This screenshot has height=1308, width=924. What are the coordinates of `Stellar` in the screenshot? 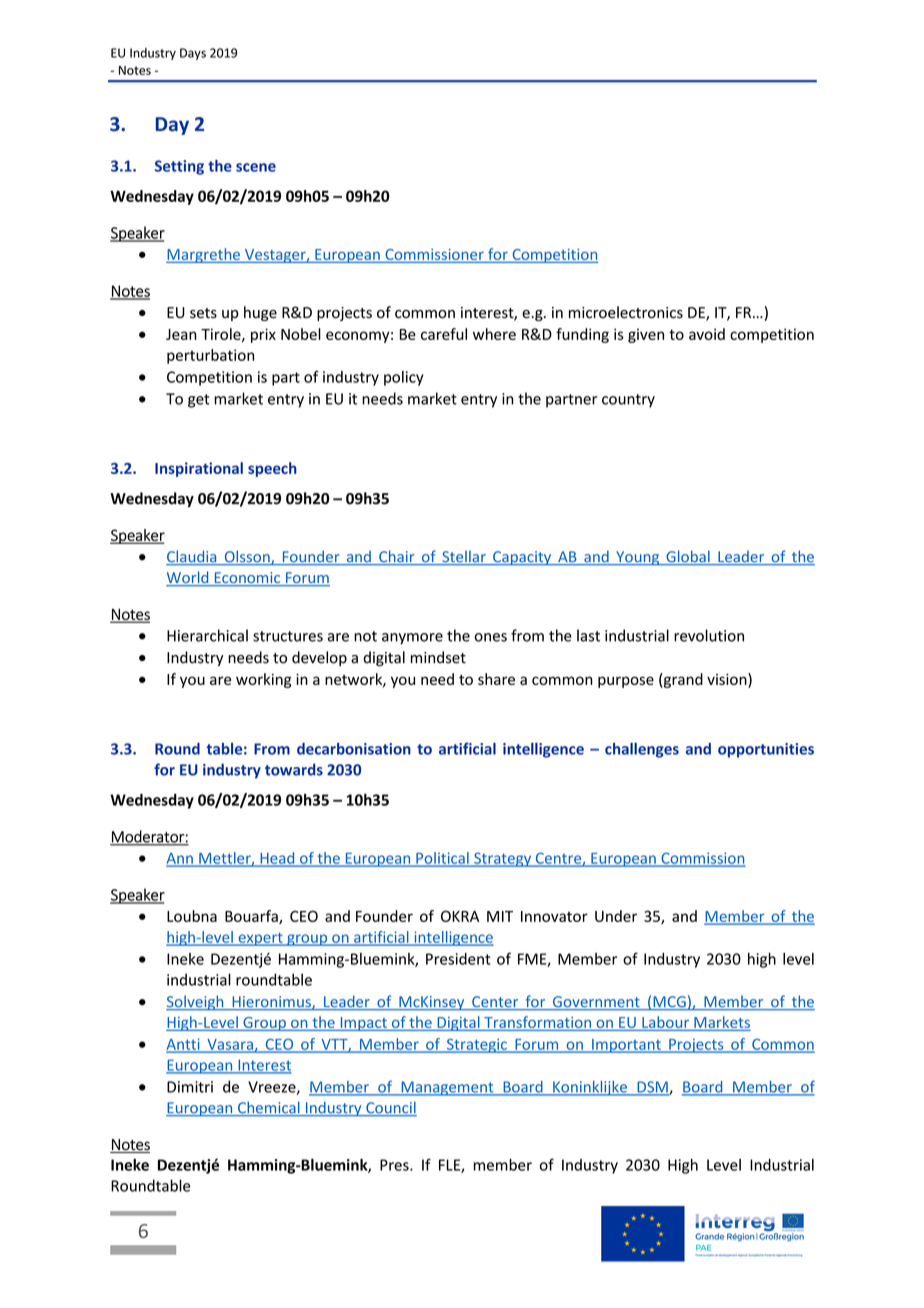 It's located at (464, 557).
